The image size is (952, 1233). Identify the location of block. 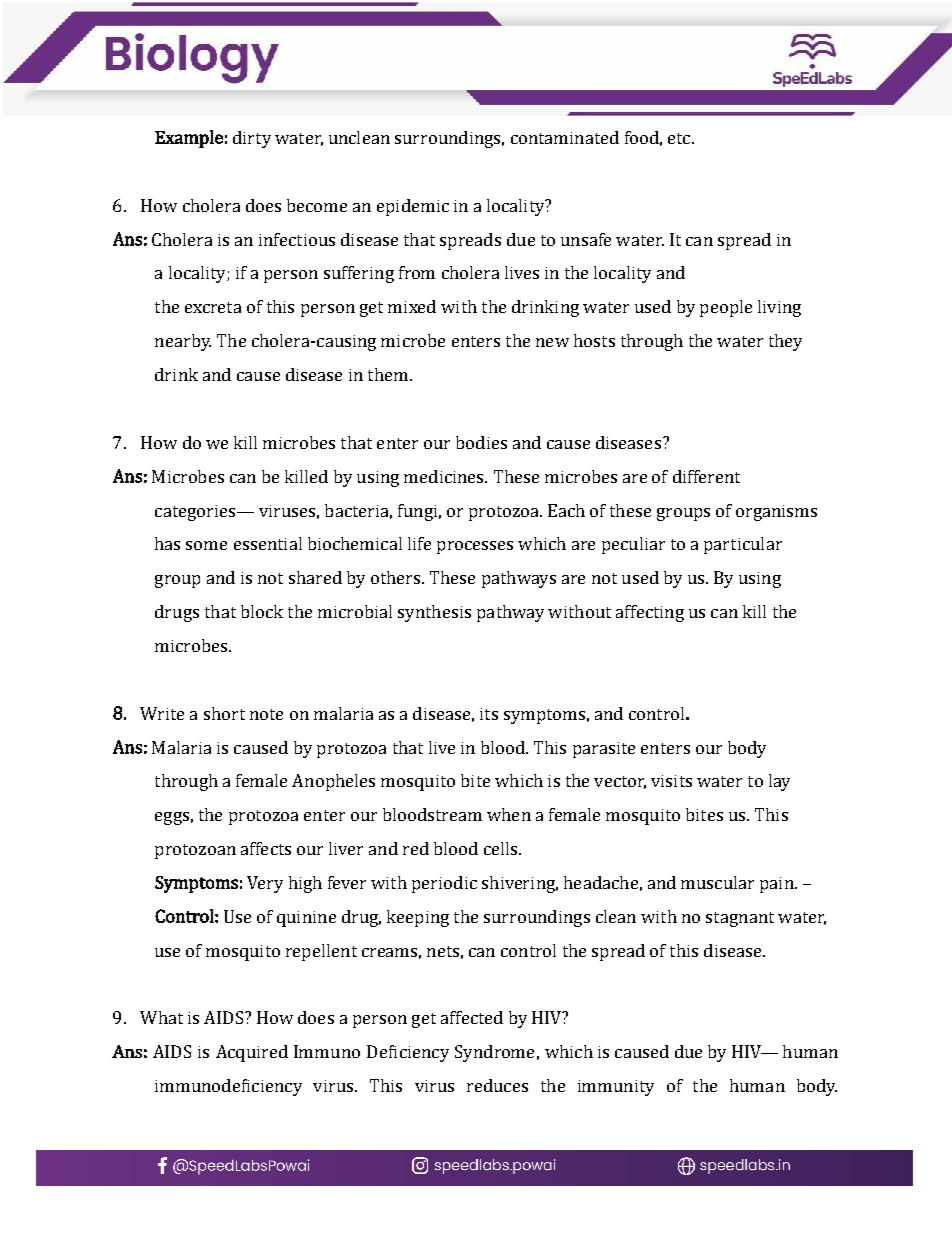
(262, 611).
